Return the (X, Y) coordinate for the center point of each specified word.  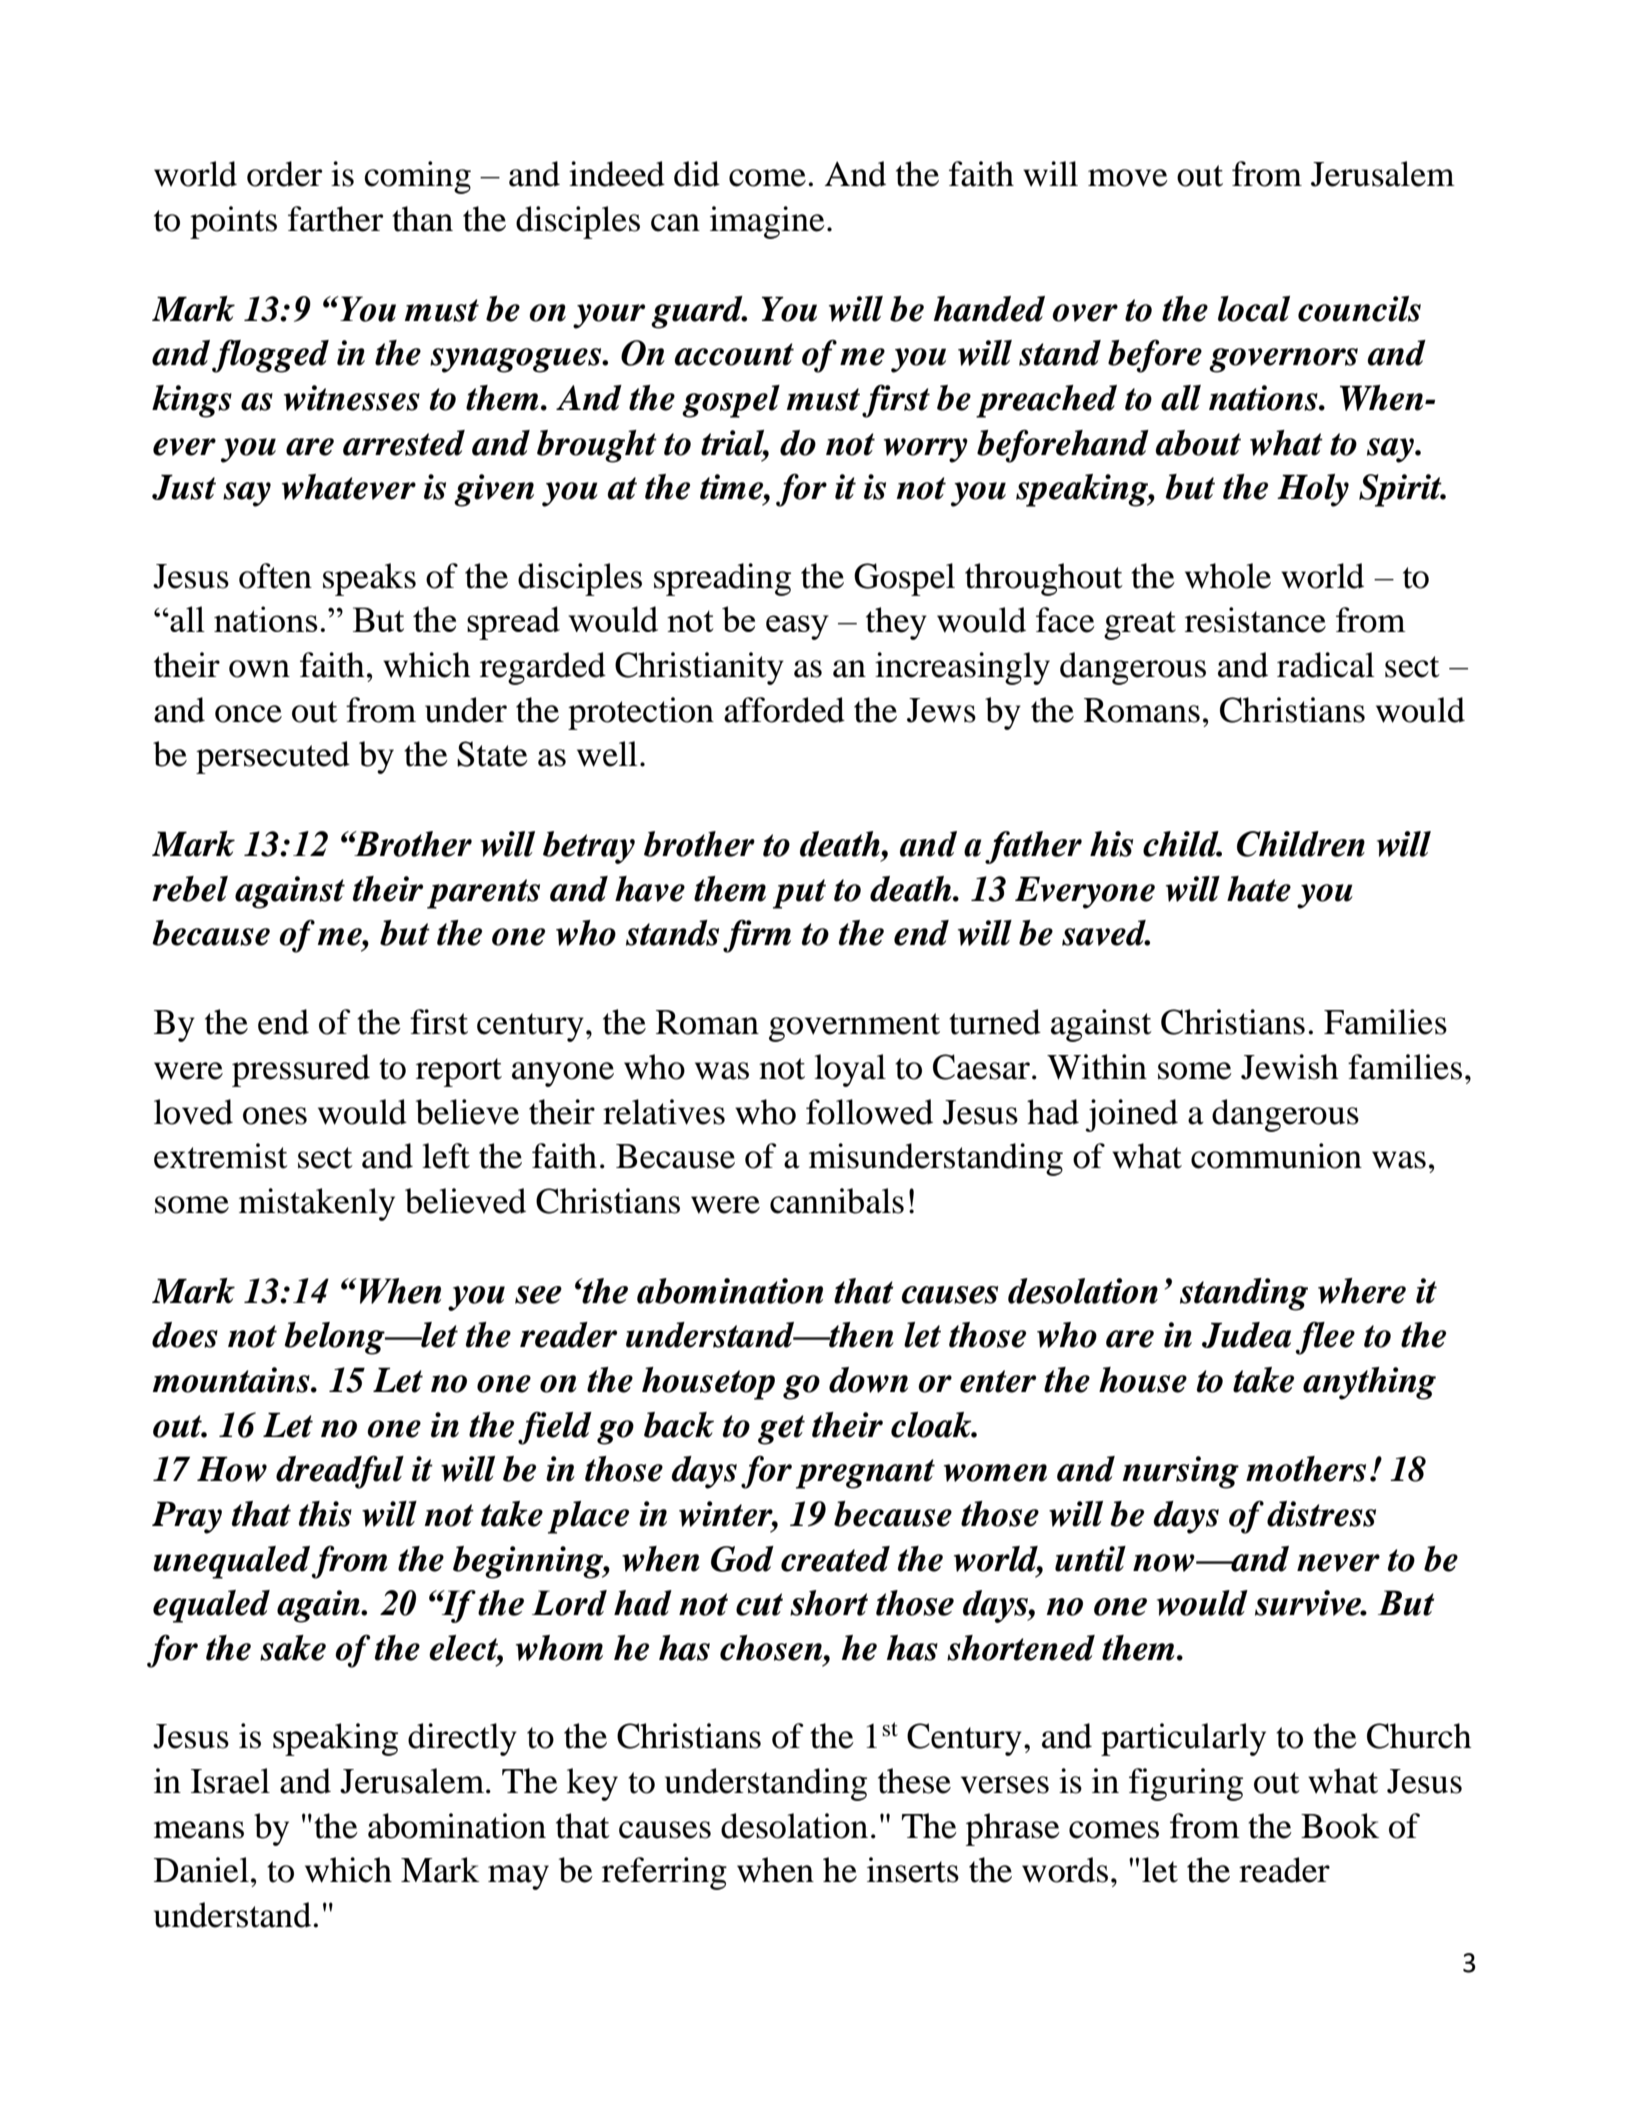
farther (335, 219)
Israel (230, 1781)
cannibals (837, 1201)
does (185, 1335)
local (1254, 309)
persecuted (273, 757)
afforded (784, 710)
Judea (1246, 1335)
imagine (767, 222)
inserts (913, 1870)
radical (1326, 665)
